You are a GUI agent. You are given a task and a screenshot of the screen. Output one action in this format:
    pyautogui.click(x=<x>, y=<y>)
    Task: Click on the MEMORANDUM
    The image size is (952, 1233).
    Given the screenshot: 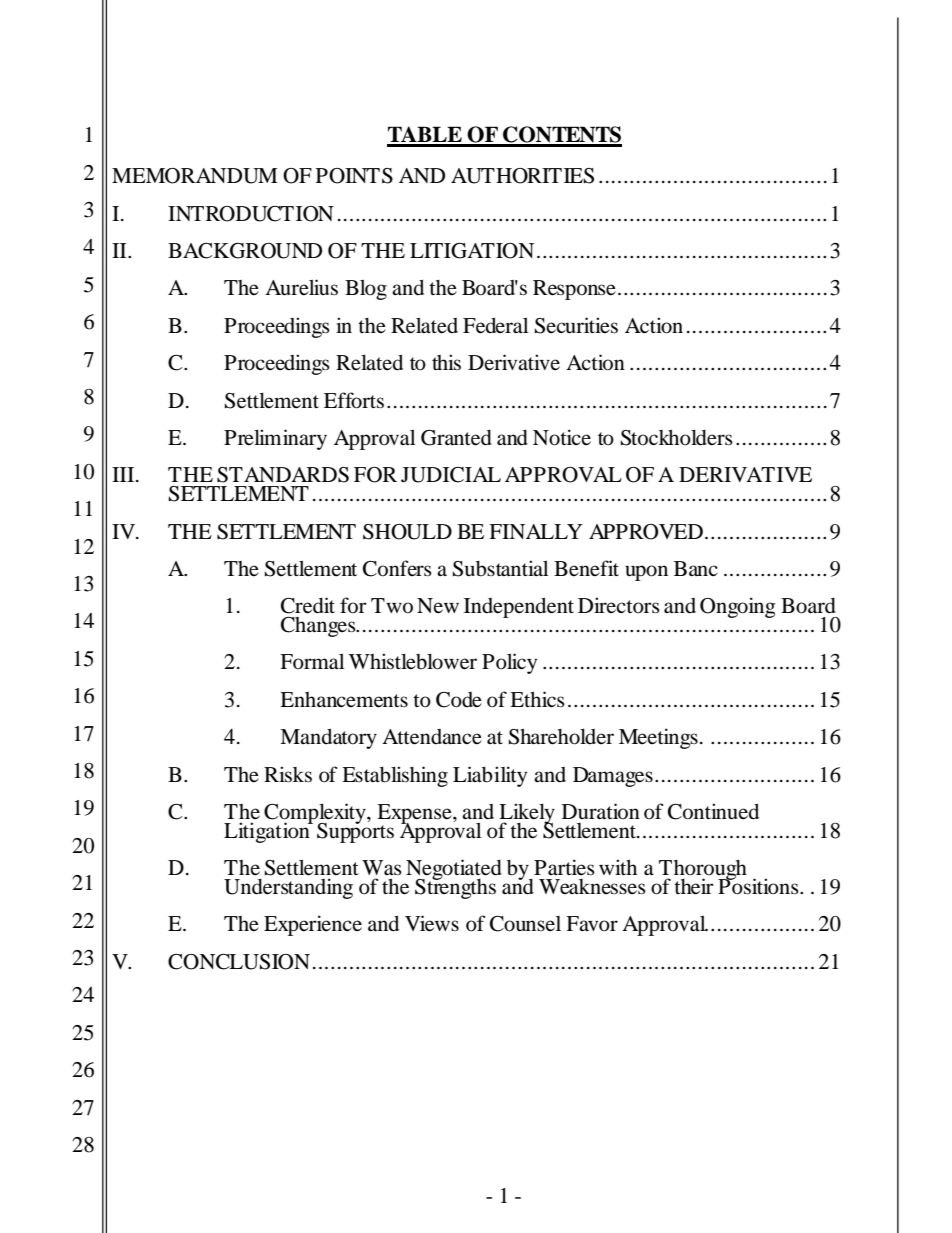 What is the action you would take?
    pyautogui.click(x=195, y=176)
